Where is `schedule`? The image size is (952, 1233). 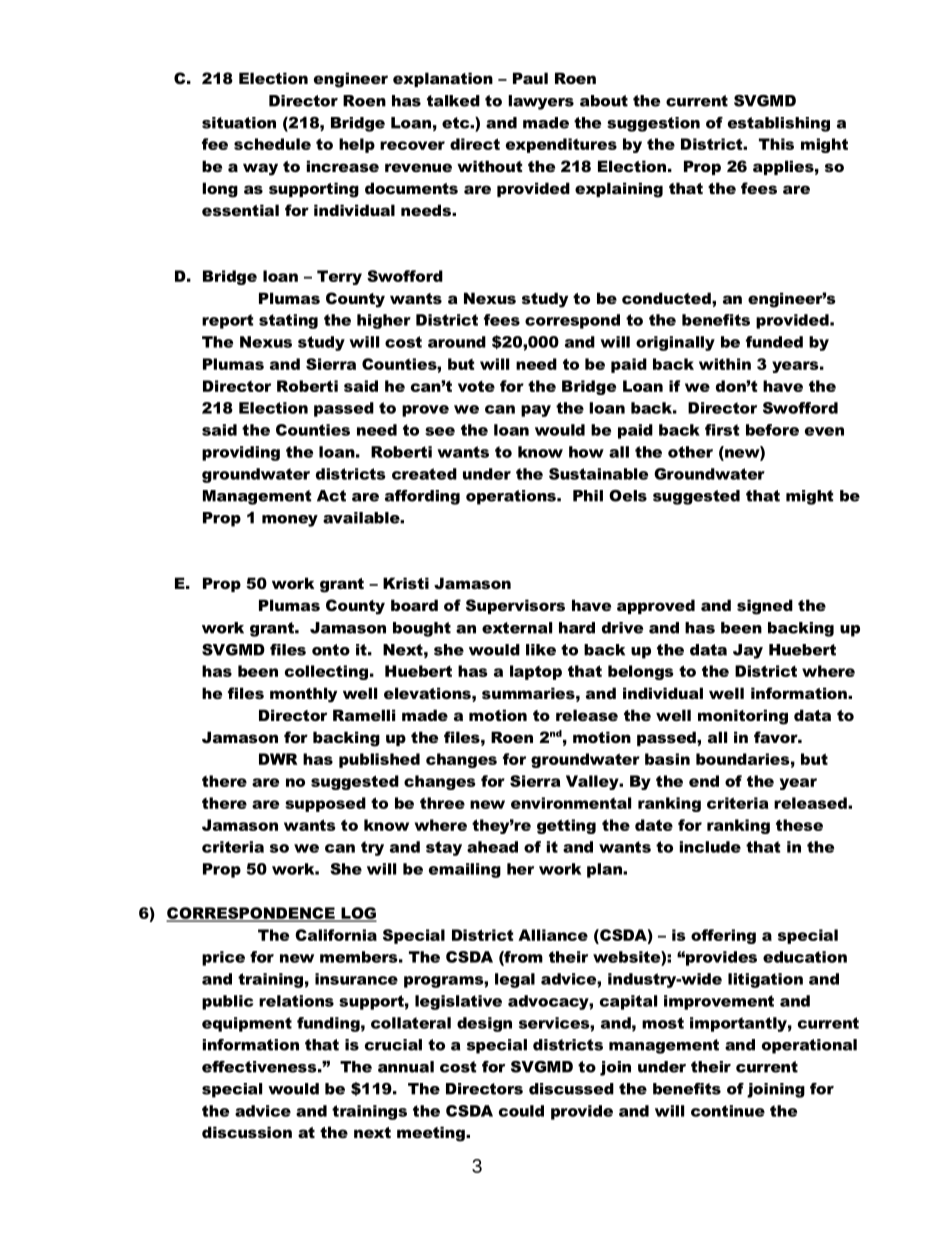 schedule is located at coordinates (272, 144).
